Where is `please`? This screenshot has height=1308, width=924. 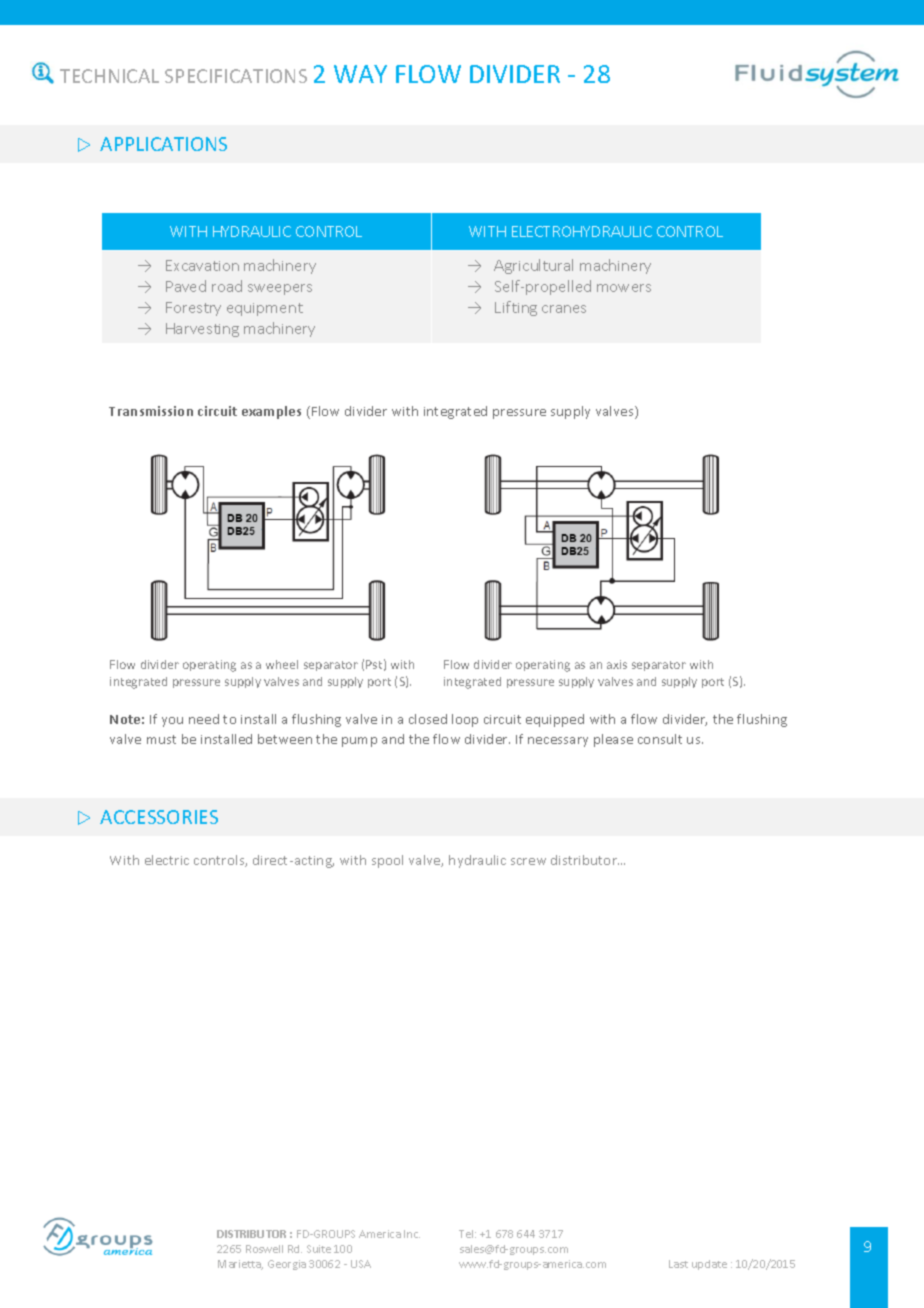 please is located at coordinates (613, 740).
